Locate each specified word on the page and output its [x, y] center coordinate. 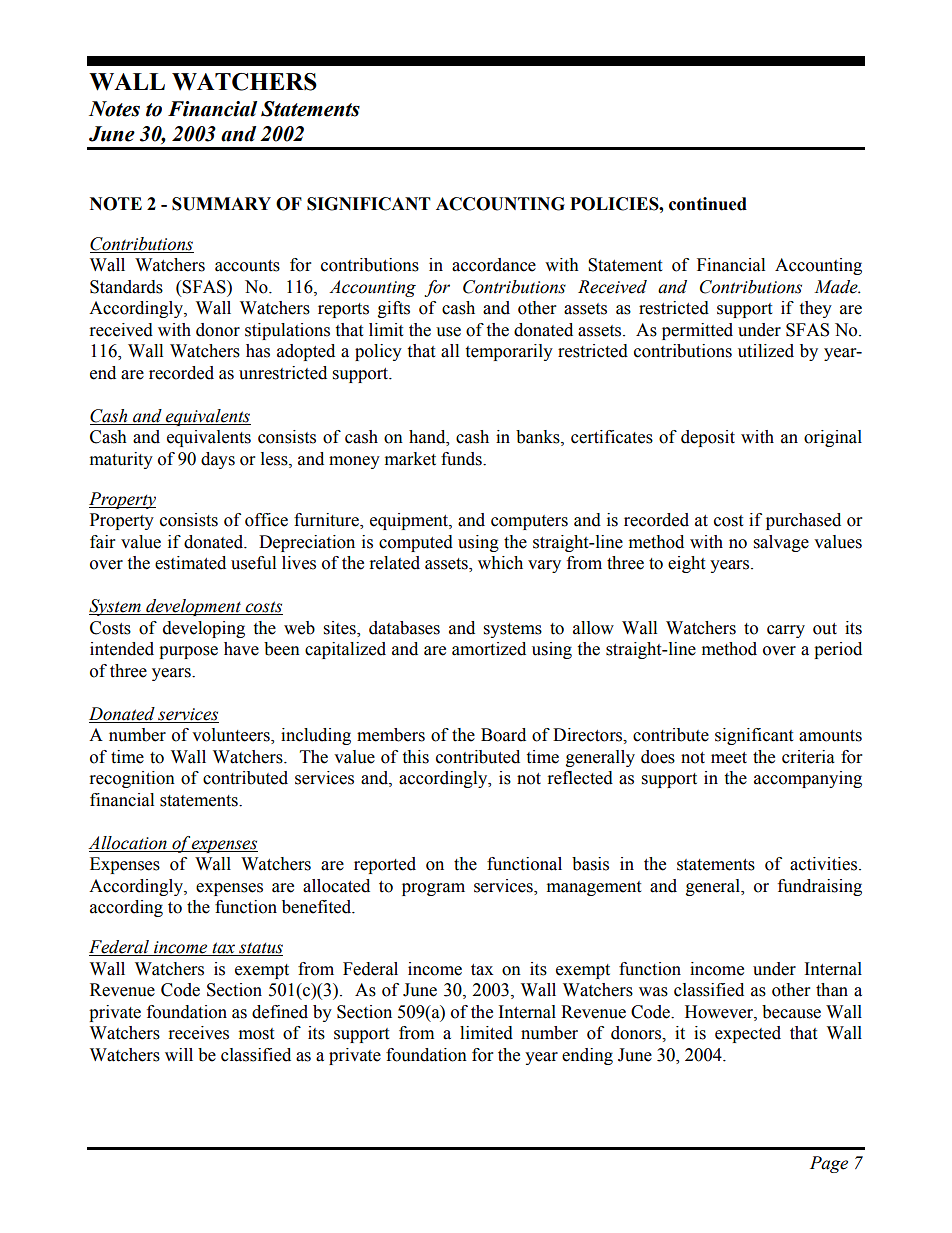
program [433, 889]
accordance [494, 265]
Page [829, 1164]
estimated [190, 563]
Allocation [127, 843]
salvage [781, 543]
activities [825, 864]
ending [587, 1056]
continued [708, 204]
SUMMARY [221, 204]
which [500, 563]
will [179, 1054]
